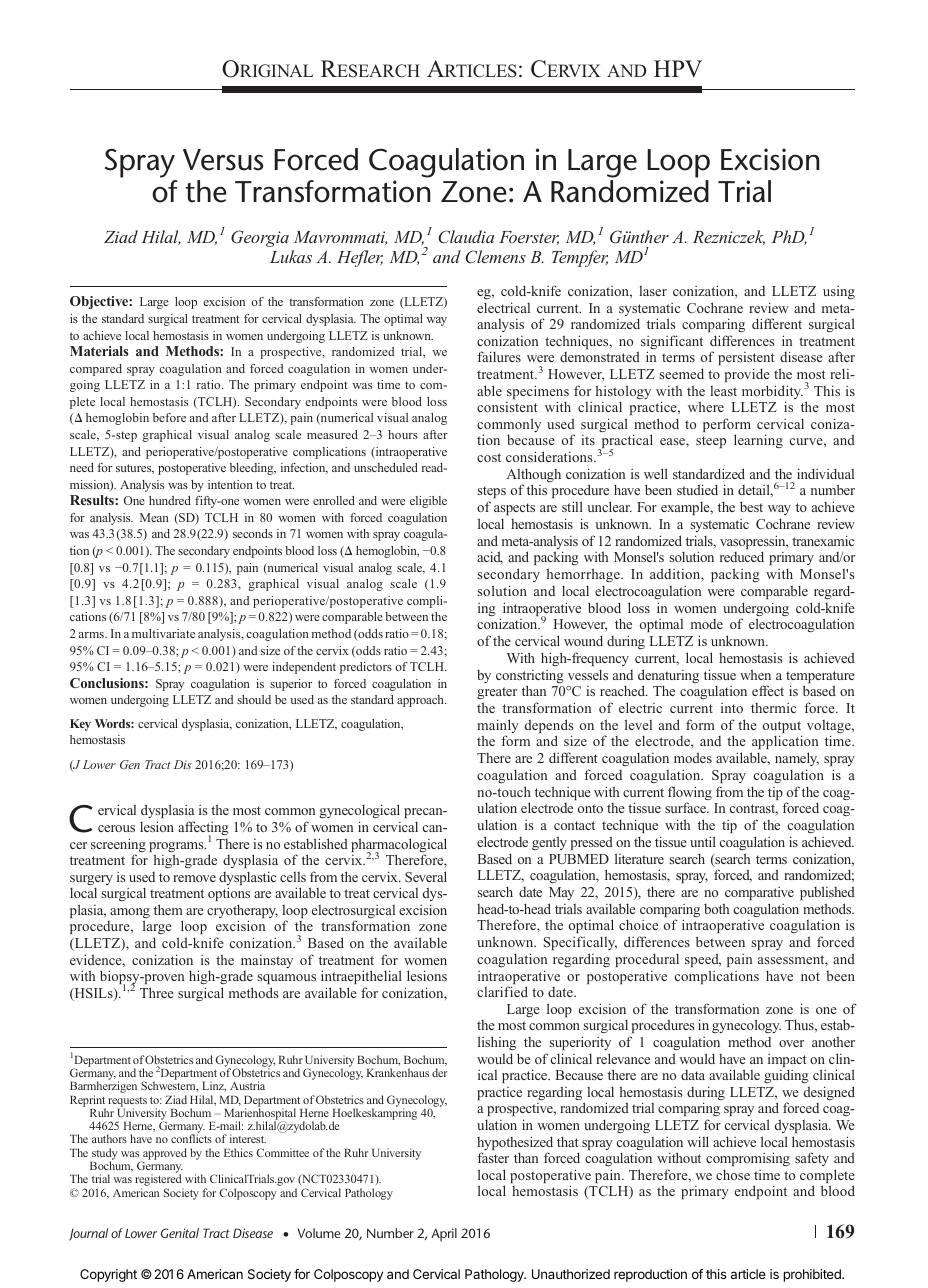  I want to click on greater, so click(497, 693).
